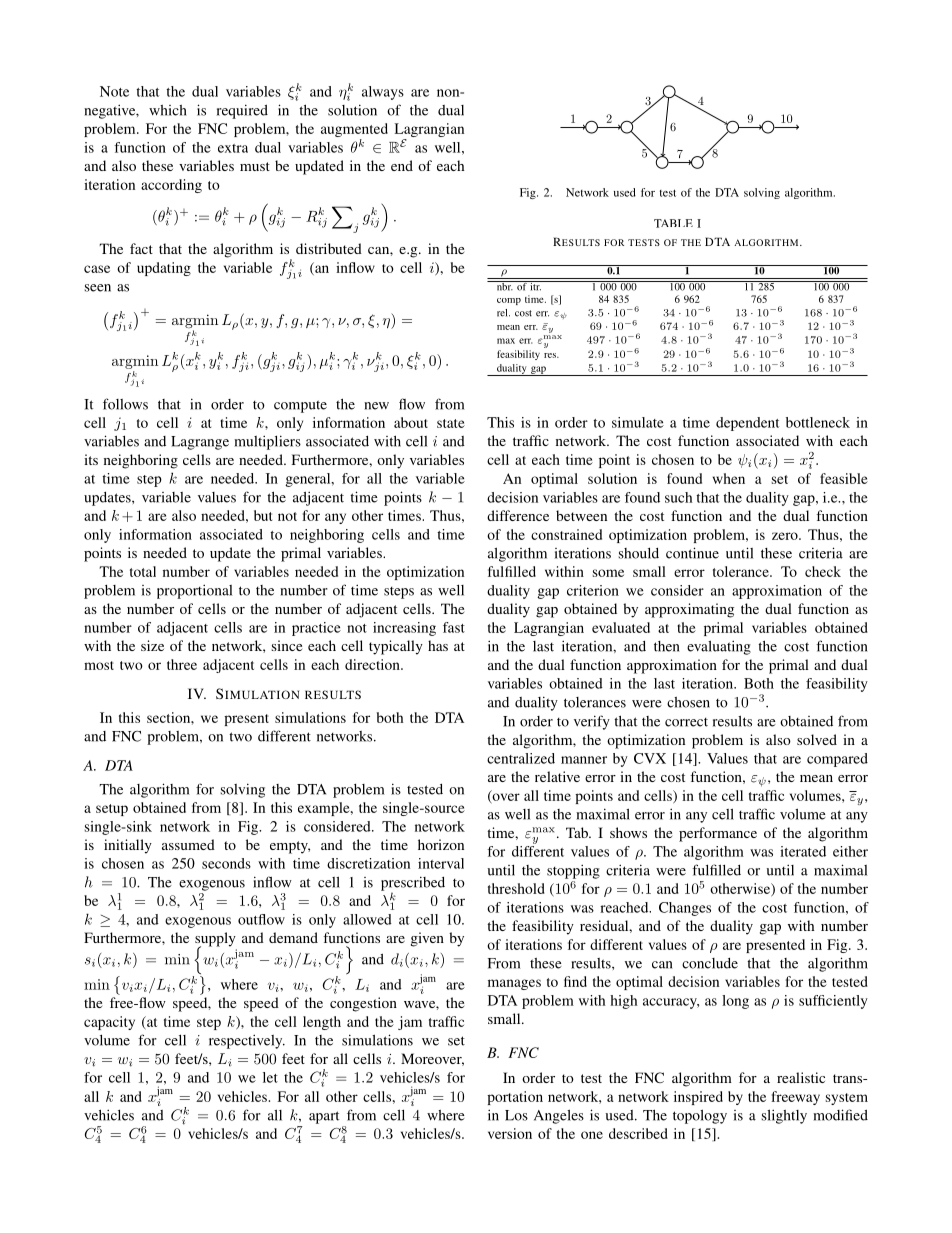 The width and height of the screenshot is (952, 1233). Describe the element at coordinates (719, 647) in the screenshot. I see `evaluating` at that location.
